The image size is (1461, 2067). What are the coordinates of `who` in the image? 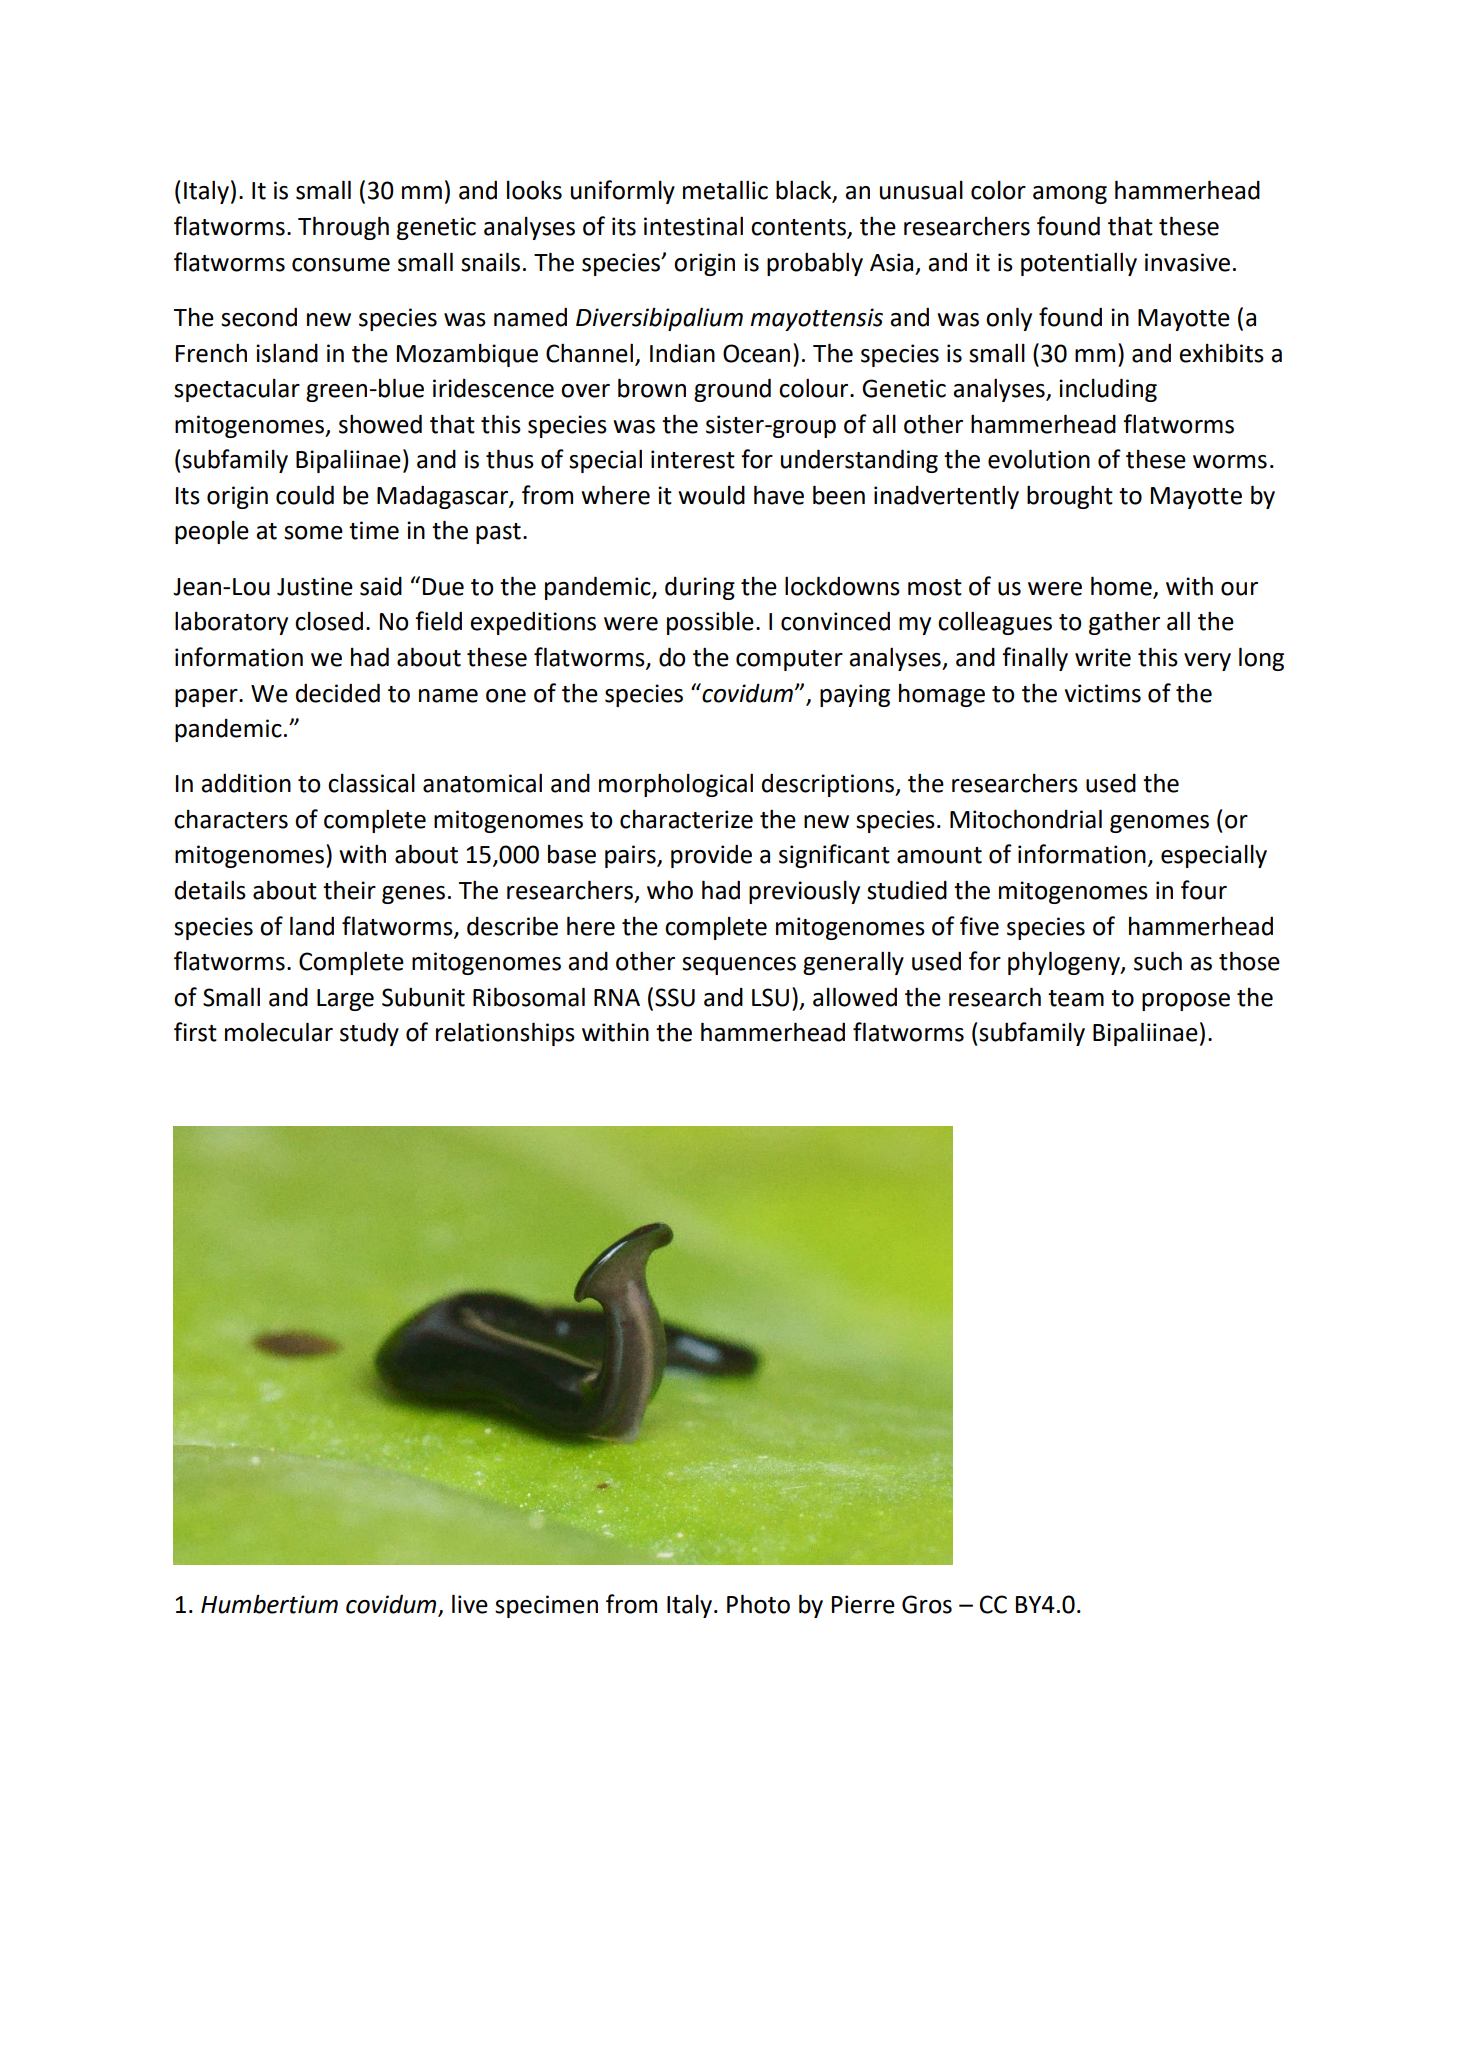 It's located at (670, 890).
